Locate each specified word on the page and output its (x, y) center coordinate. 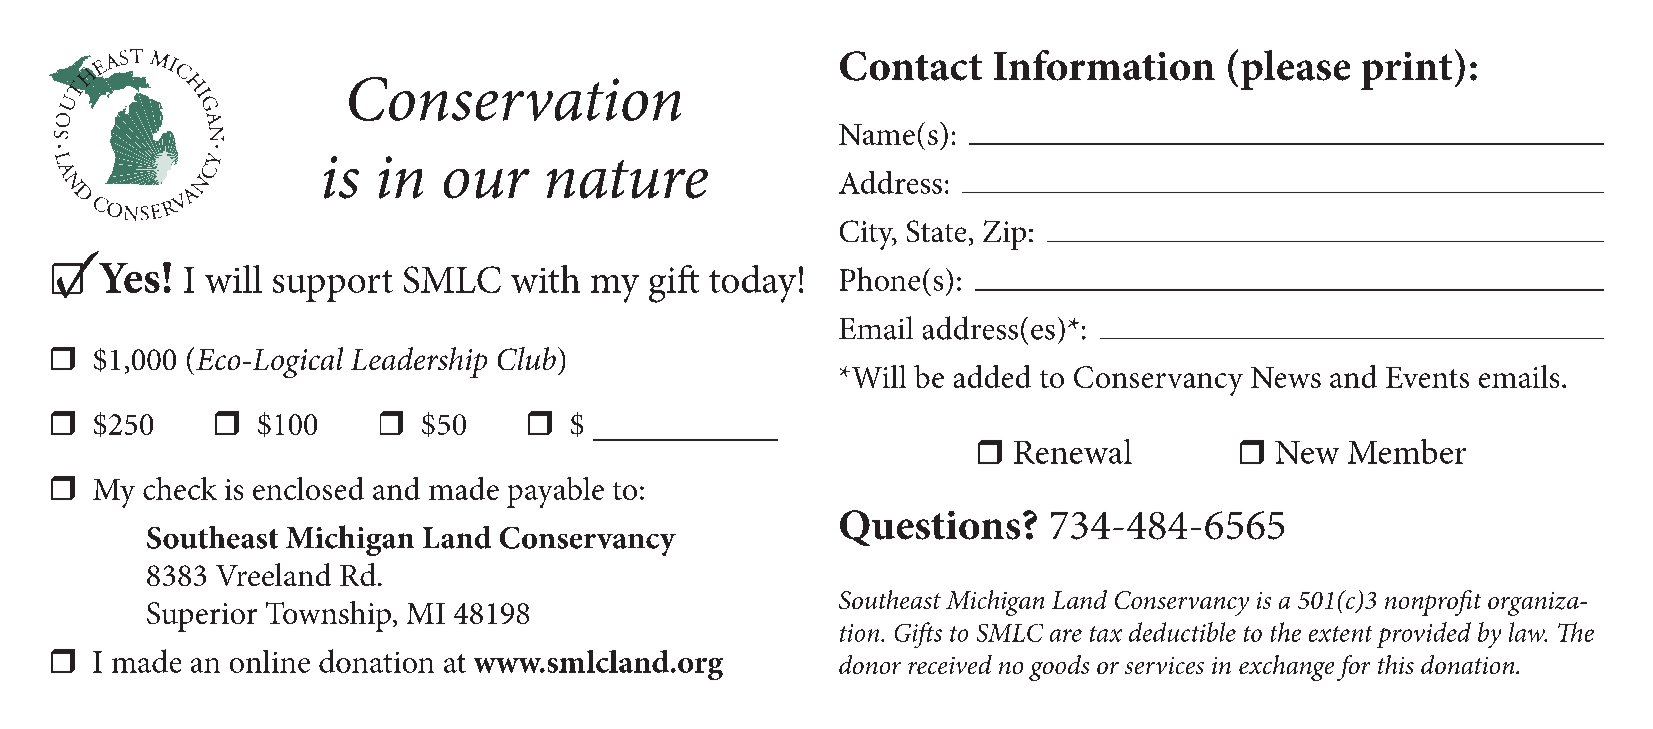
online (270, 661)
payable (555, 492)
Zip (1004, 235)
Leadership (419, 362)
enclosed (308, 488)
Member (1407, 451)
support (333, 286)
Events (1427, 377)
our (487, 184)
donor (870, 664)
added (992, 376)
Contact (911, 66)
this (1396, 664)
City (868, 235)
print (1406, 71)
